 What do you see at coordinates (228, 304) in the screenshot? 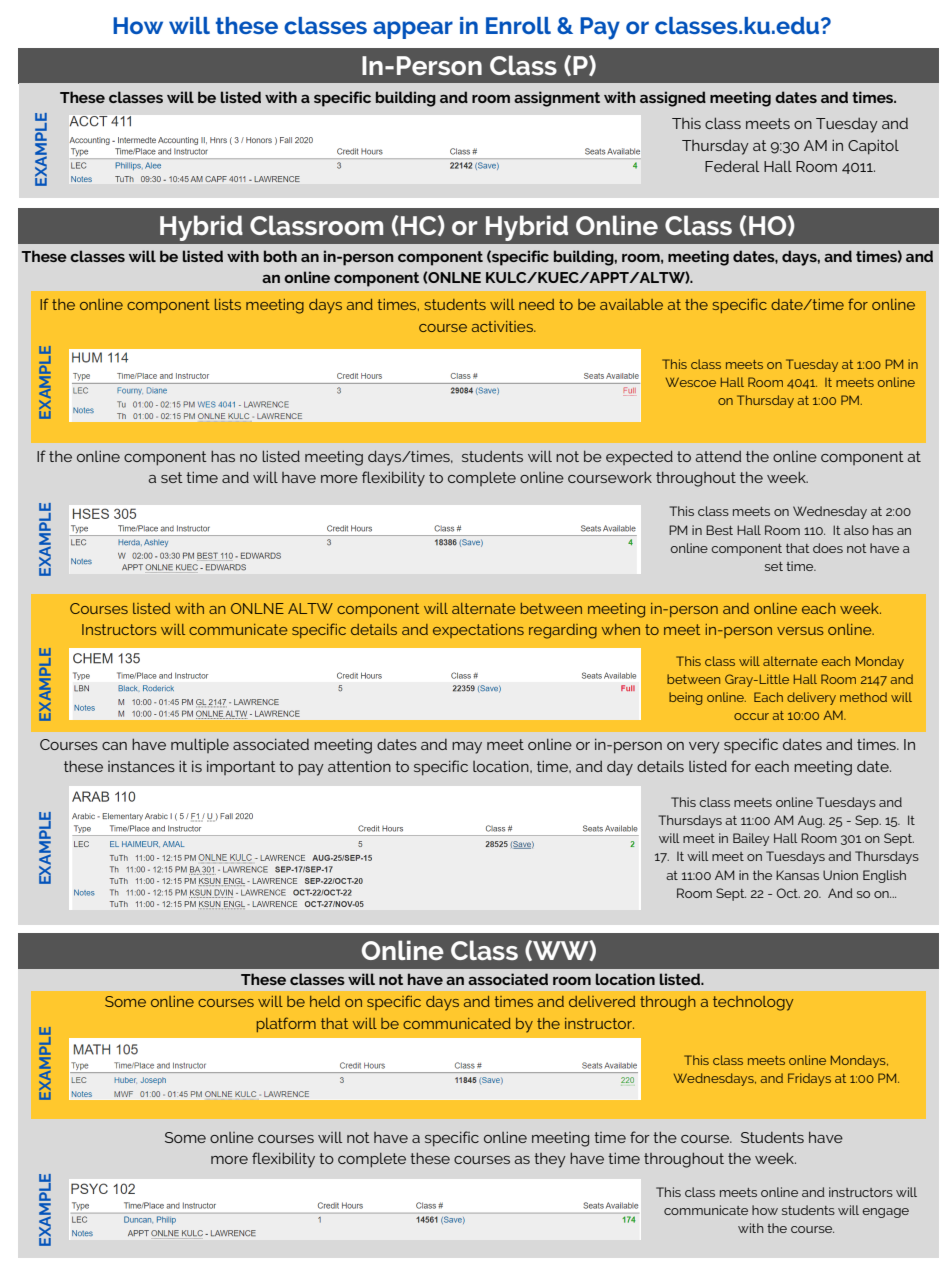
I see `lists` at bounding box center [228, 304].
